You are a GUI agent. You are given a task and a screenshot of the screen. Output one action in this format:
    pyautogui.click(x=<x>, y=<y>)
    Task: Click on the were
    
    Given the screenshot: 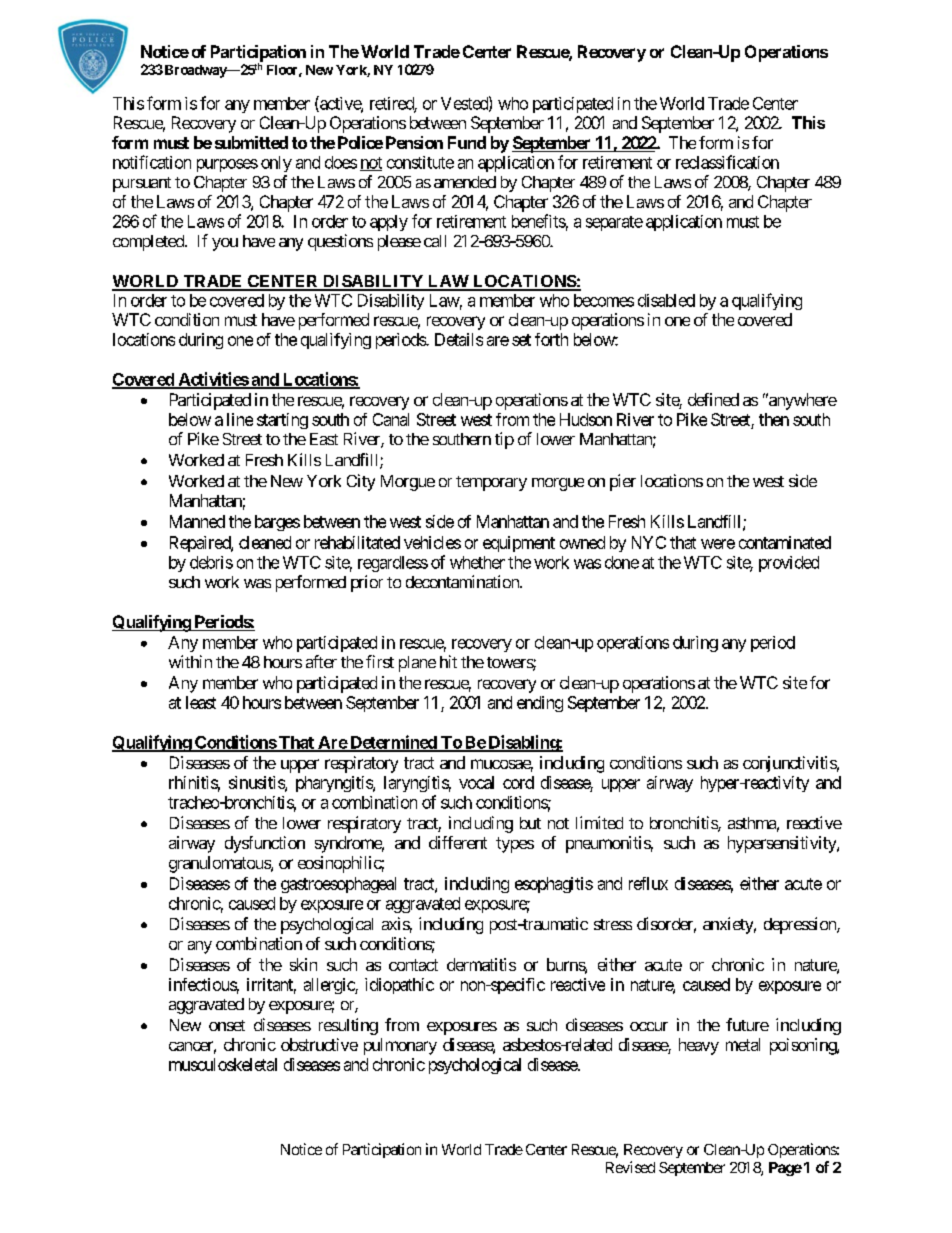 What is the action you would take?
    pyautogui.click(x=718, y=544)
